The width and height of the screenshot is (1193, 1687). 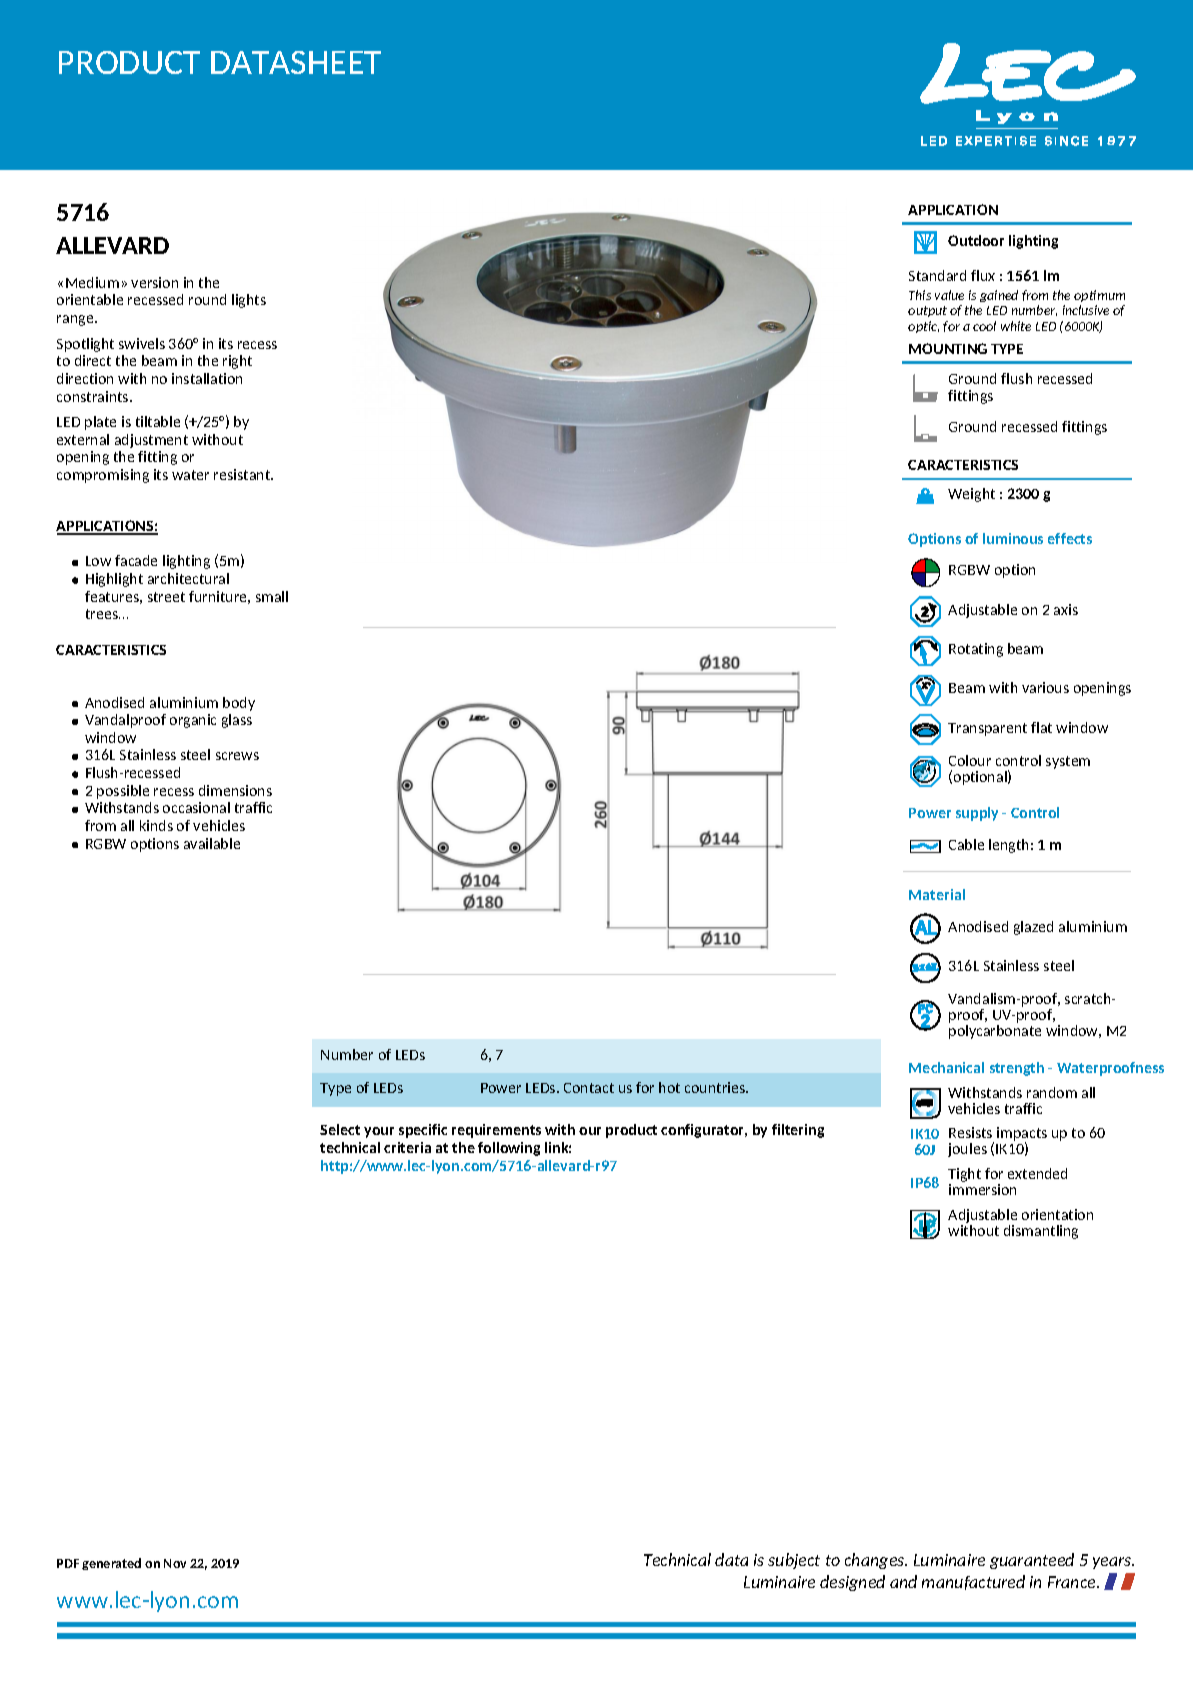 I want to click on subject, so click(x=794, y=1561).
